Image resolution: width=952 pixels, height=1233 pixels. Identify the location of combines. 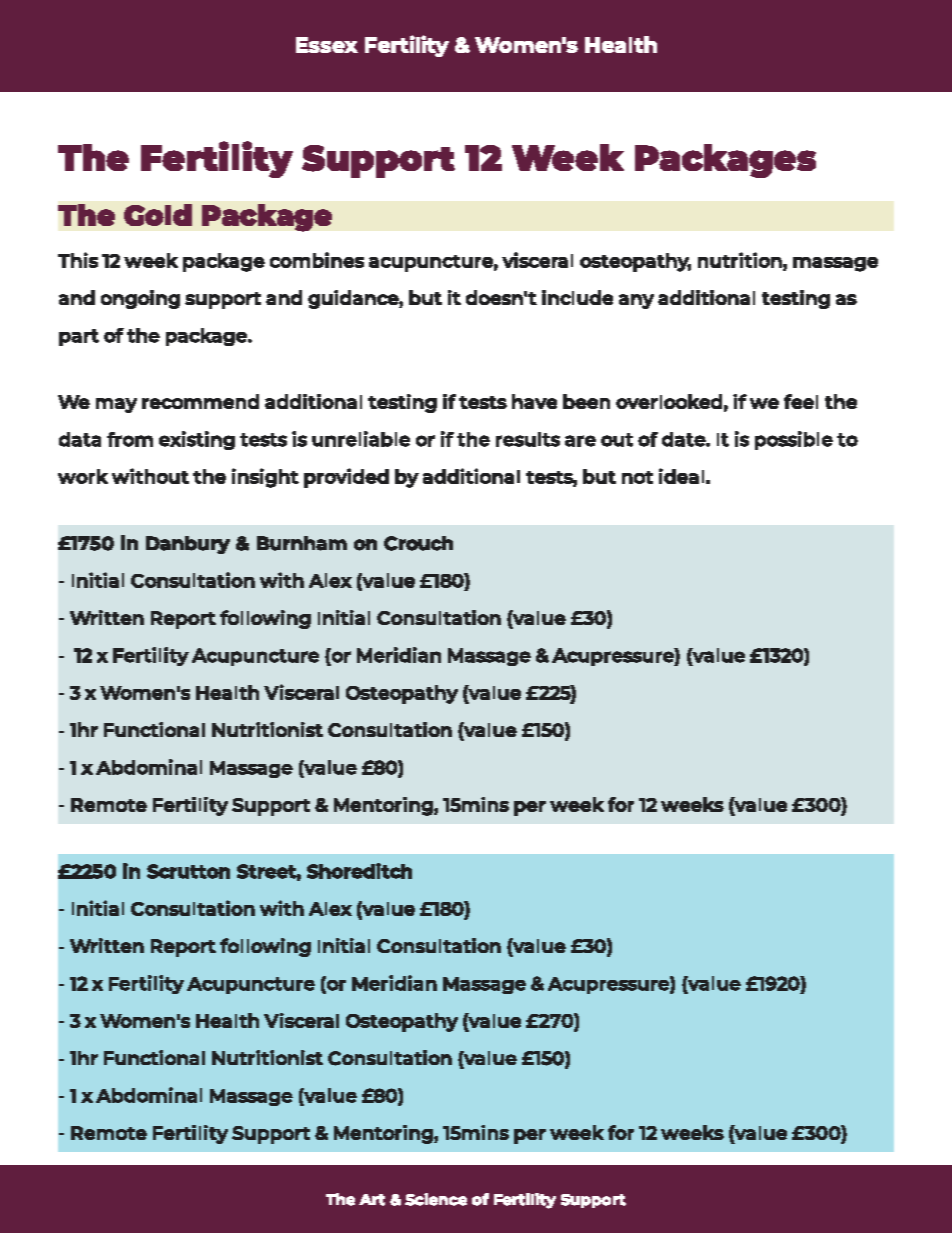
(317, 260).
